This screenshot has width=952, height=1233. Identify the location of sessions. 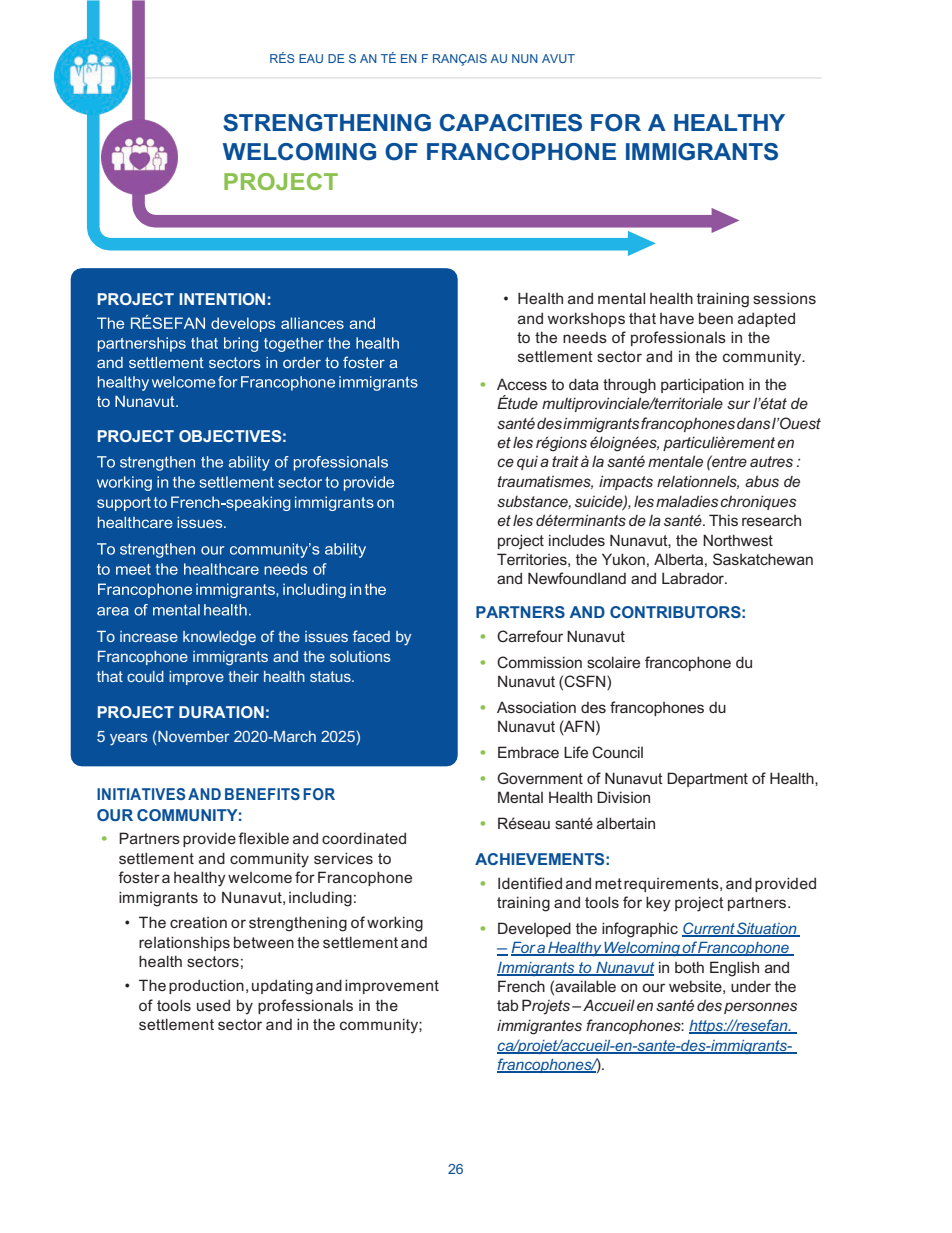
(784, 298).
